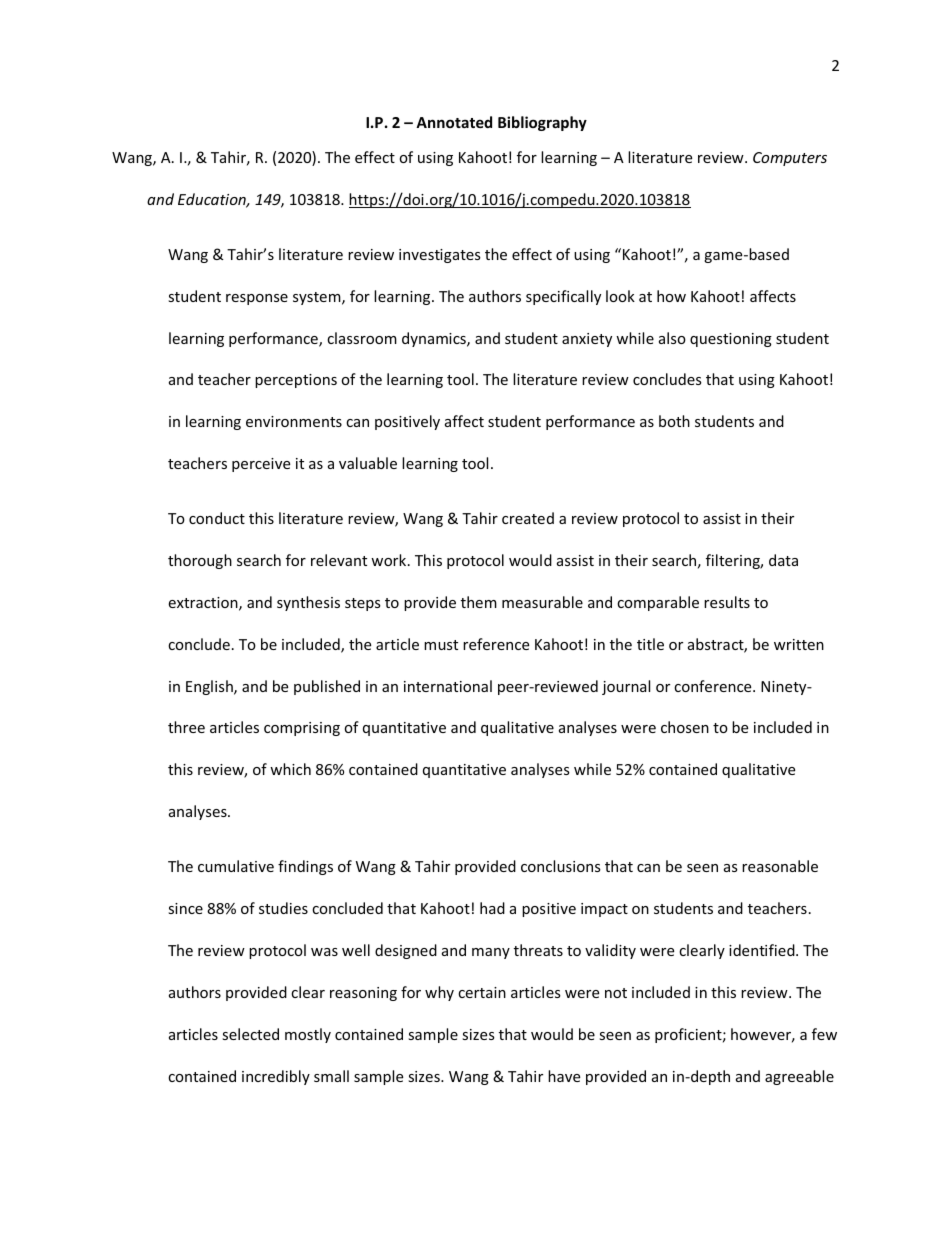  I want to click on Annotated, so click(454, 122).
